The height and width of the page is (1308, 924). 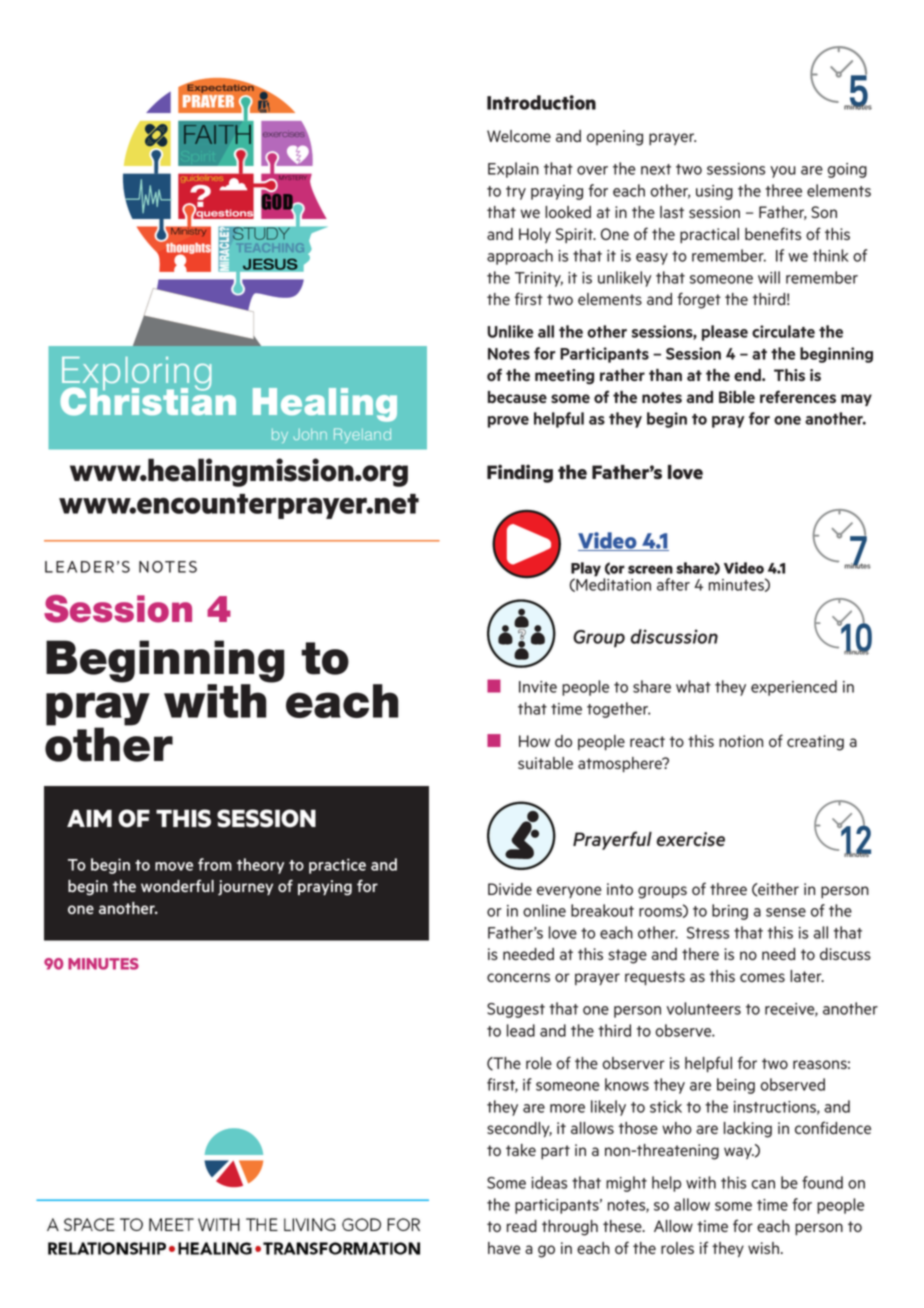 What do you see at coordinates (177, 885) in the page?
I see `wonderful` at bounding box center [177, 885].
